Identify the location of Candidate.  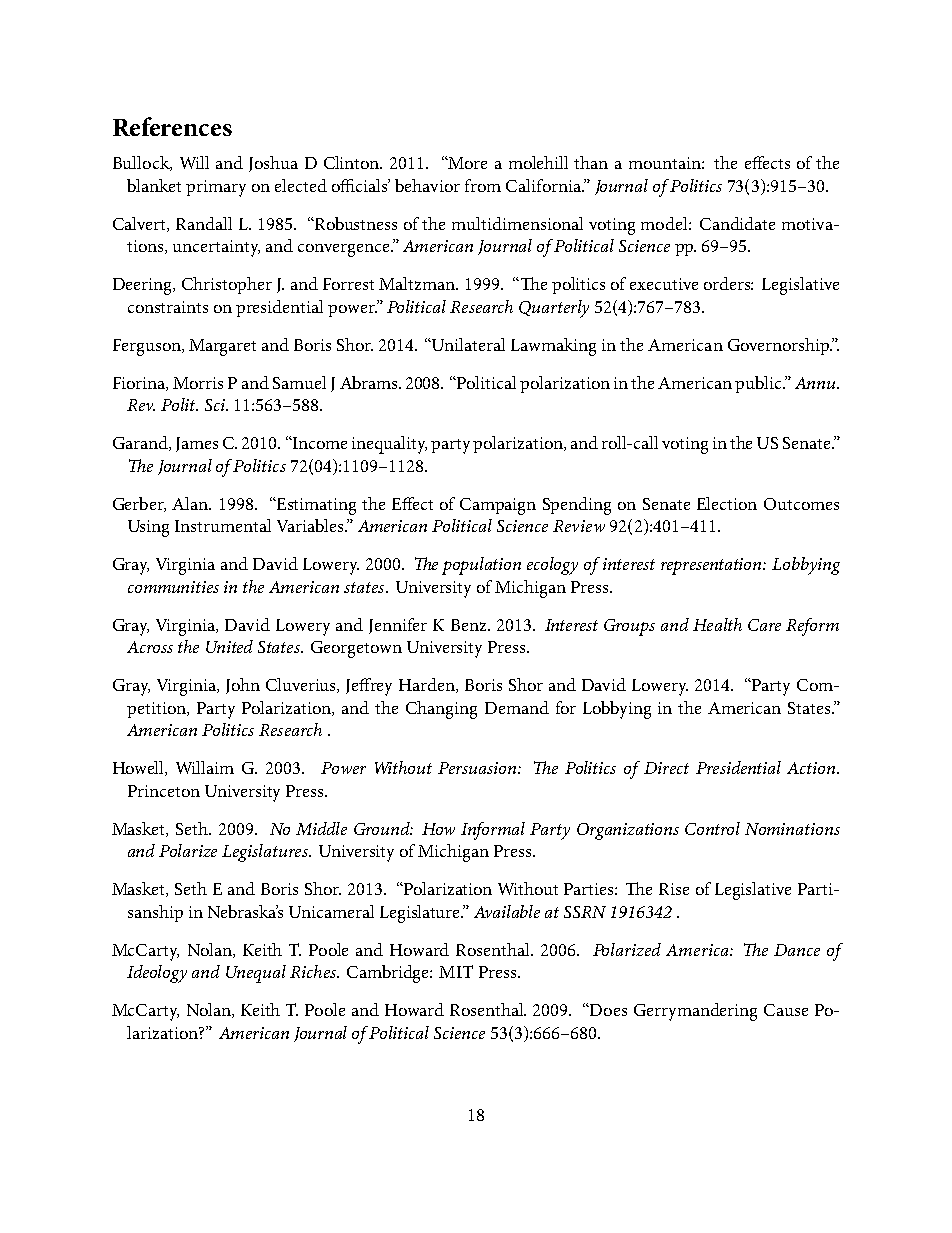
(737, 223).
